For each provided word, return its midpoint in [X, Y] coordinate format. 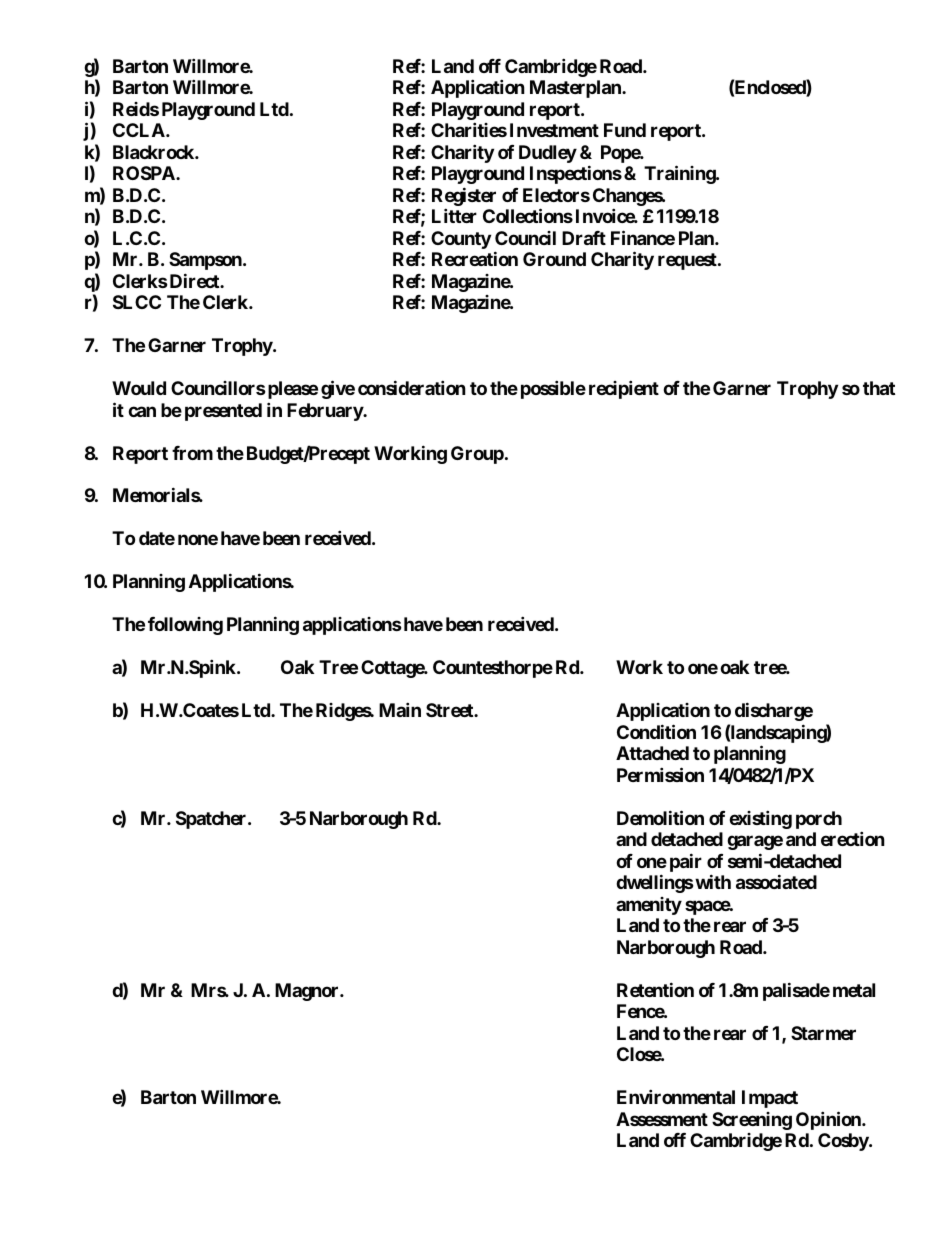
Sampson [206, 261]
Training [680, 174]
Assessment [662, 1119]
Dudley [548, 154]
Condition [656, 731]
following [185, 626]
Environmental [676, 1096]
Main [400, 709]
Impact [770, 1099]
